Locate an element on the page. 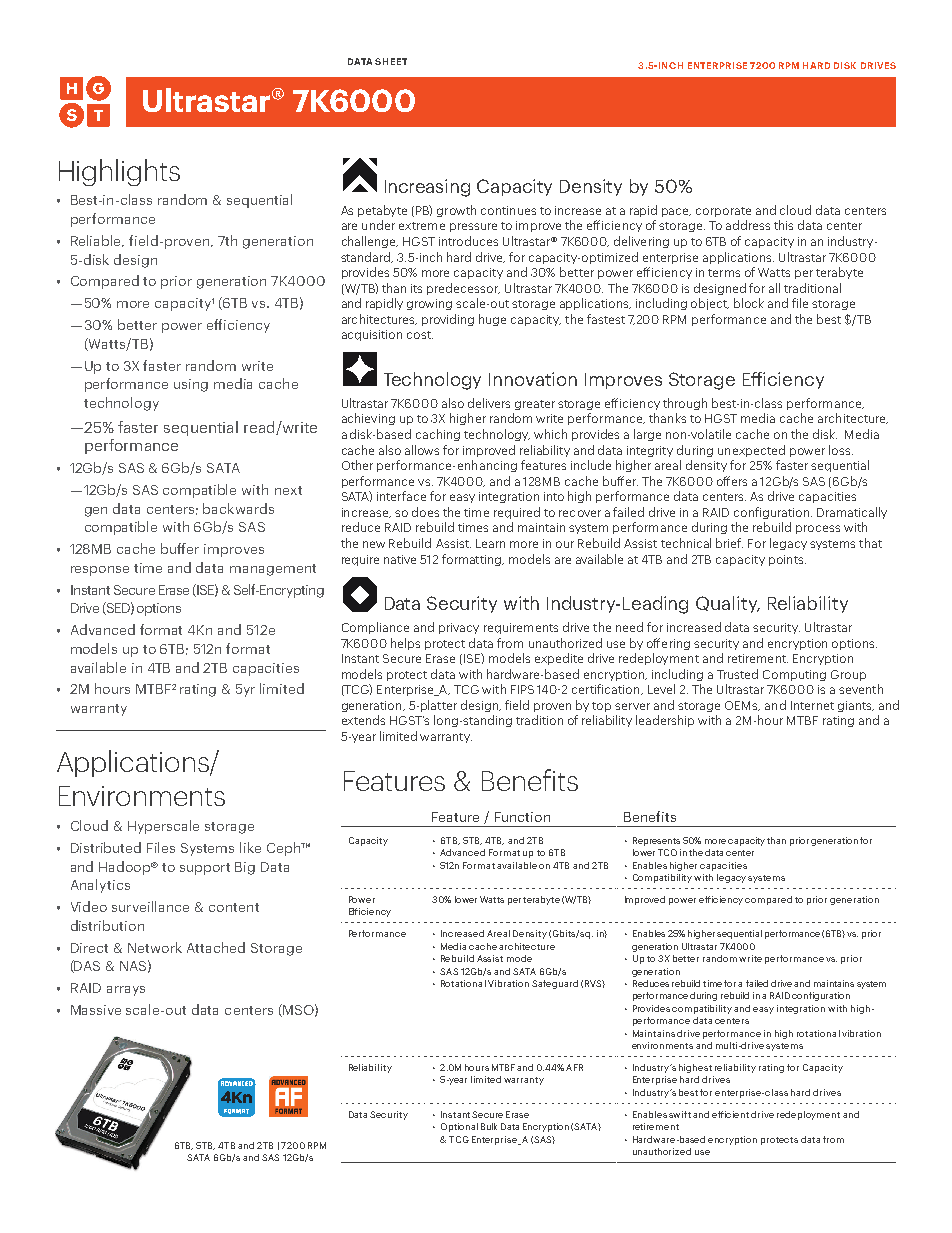 The height and width of the document is (1233, 952). corporate is located at coordinates (723, 212).
